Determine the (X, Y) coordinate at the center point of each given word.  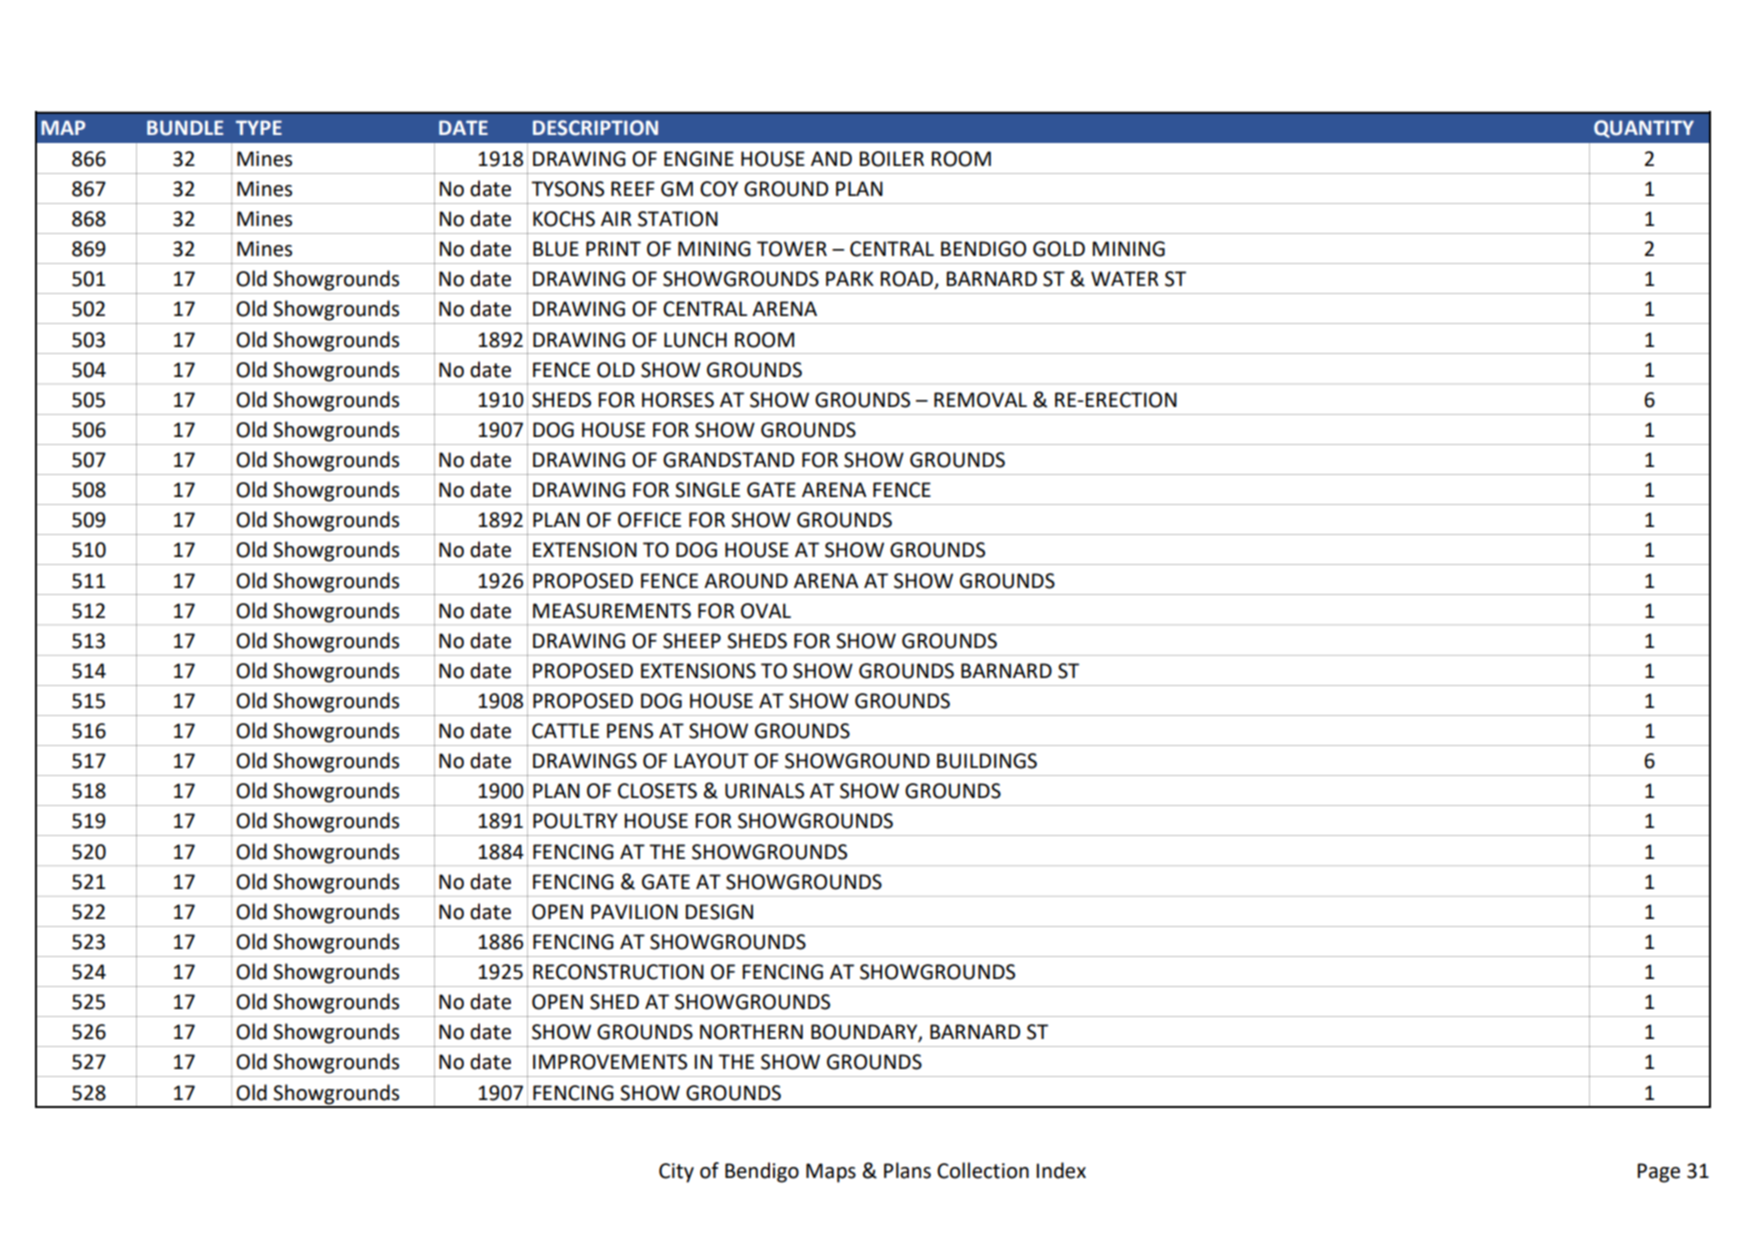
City (676, 1173)
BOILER (891, 159)
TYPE (259, 127)
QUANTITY (1644, 129)
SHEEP (692, 641)
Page (1658, 1173)
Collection (983, 1170)
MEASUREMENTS (612, 611)
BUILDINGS (987, 761)
